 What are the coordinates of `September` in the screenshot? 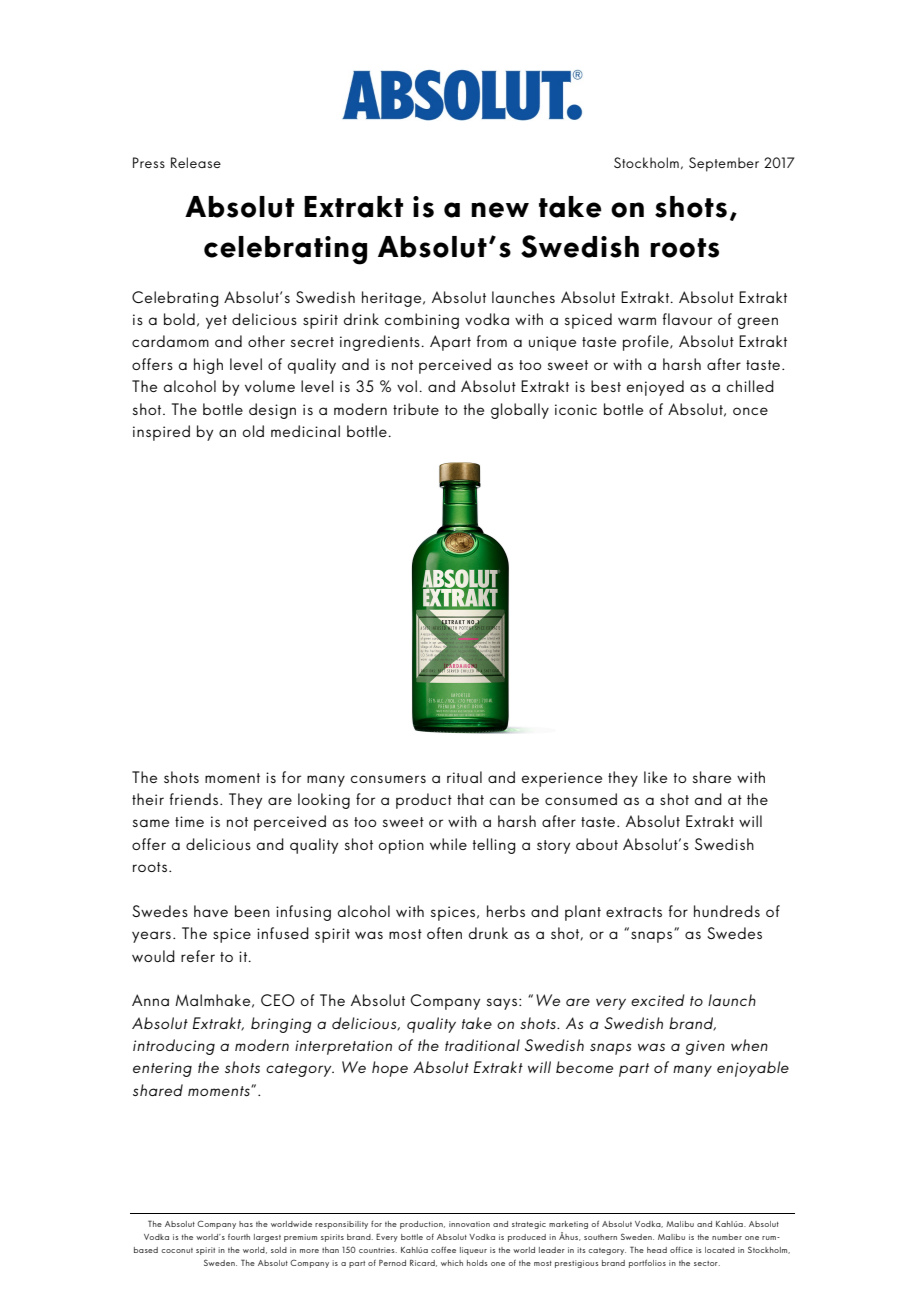 It's located at (724, 164).
